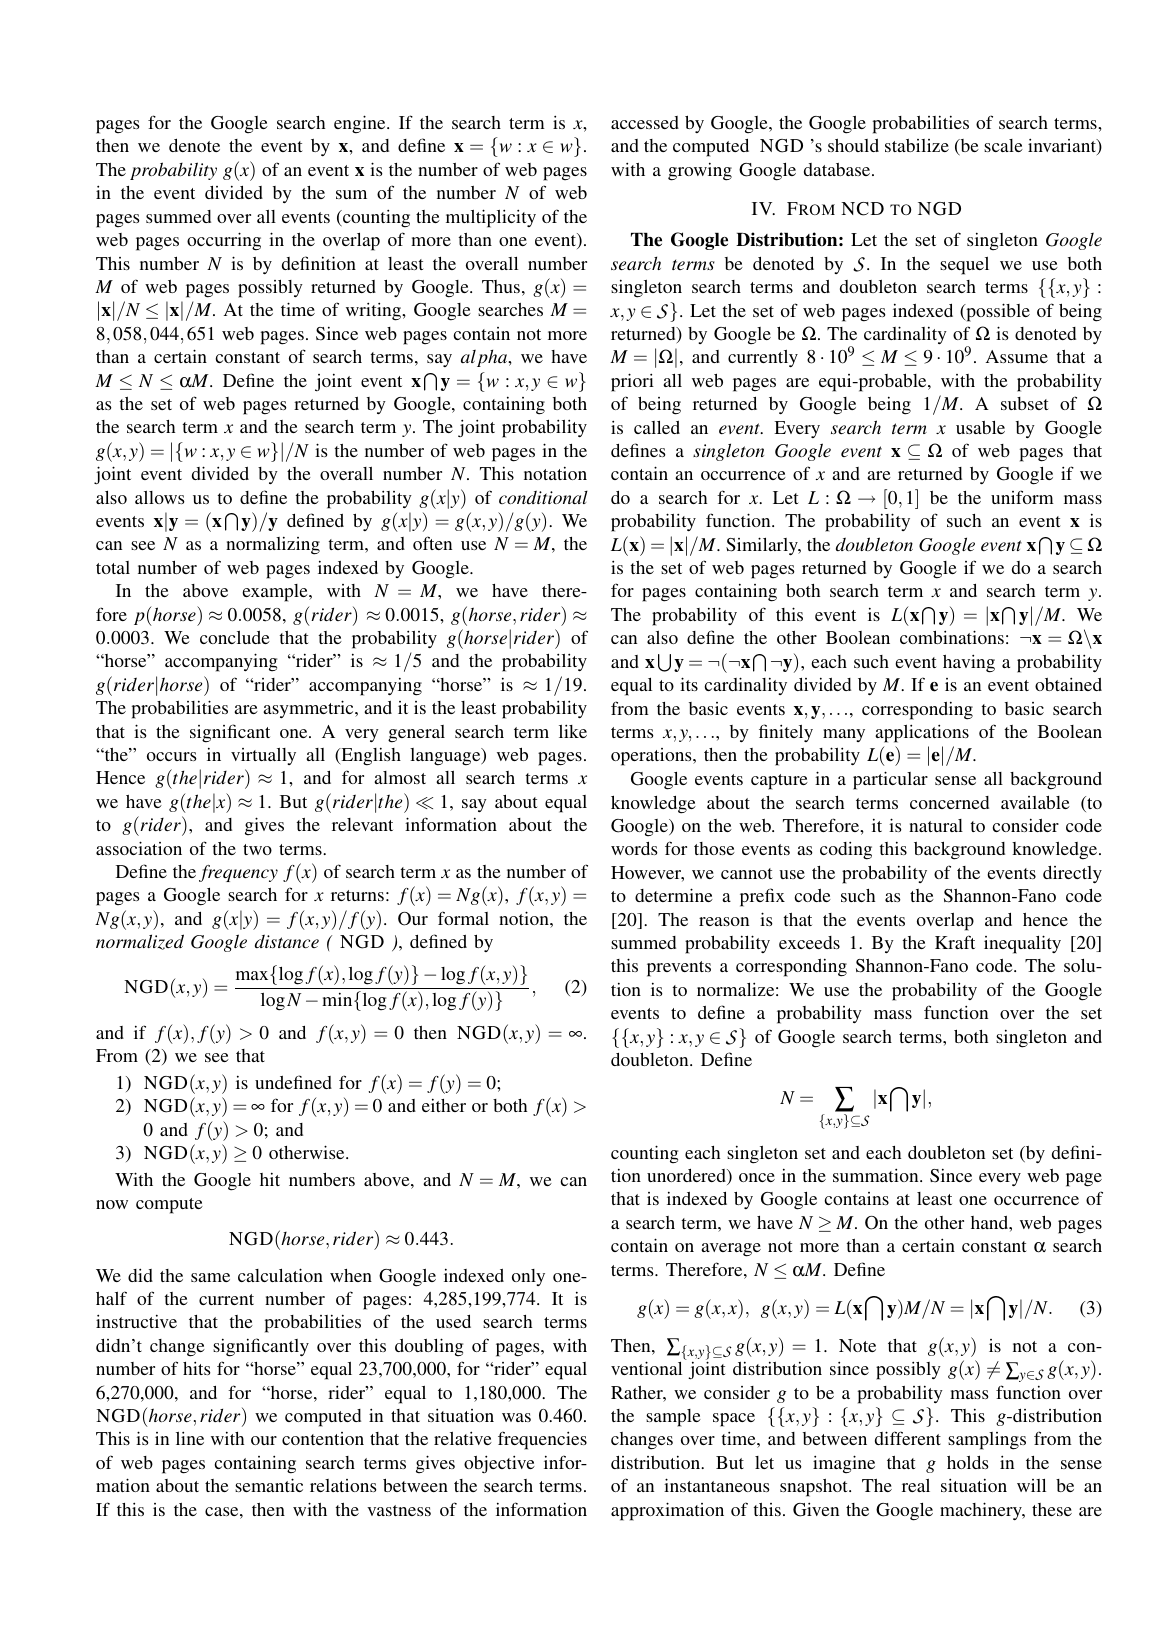 The width and height of the screenshot is (1165, 1649). I want to click on words, so click(634, 848).
